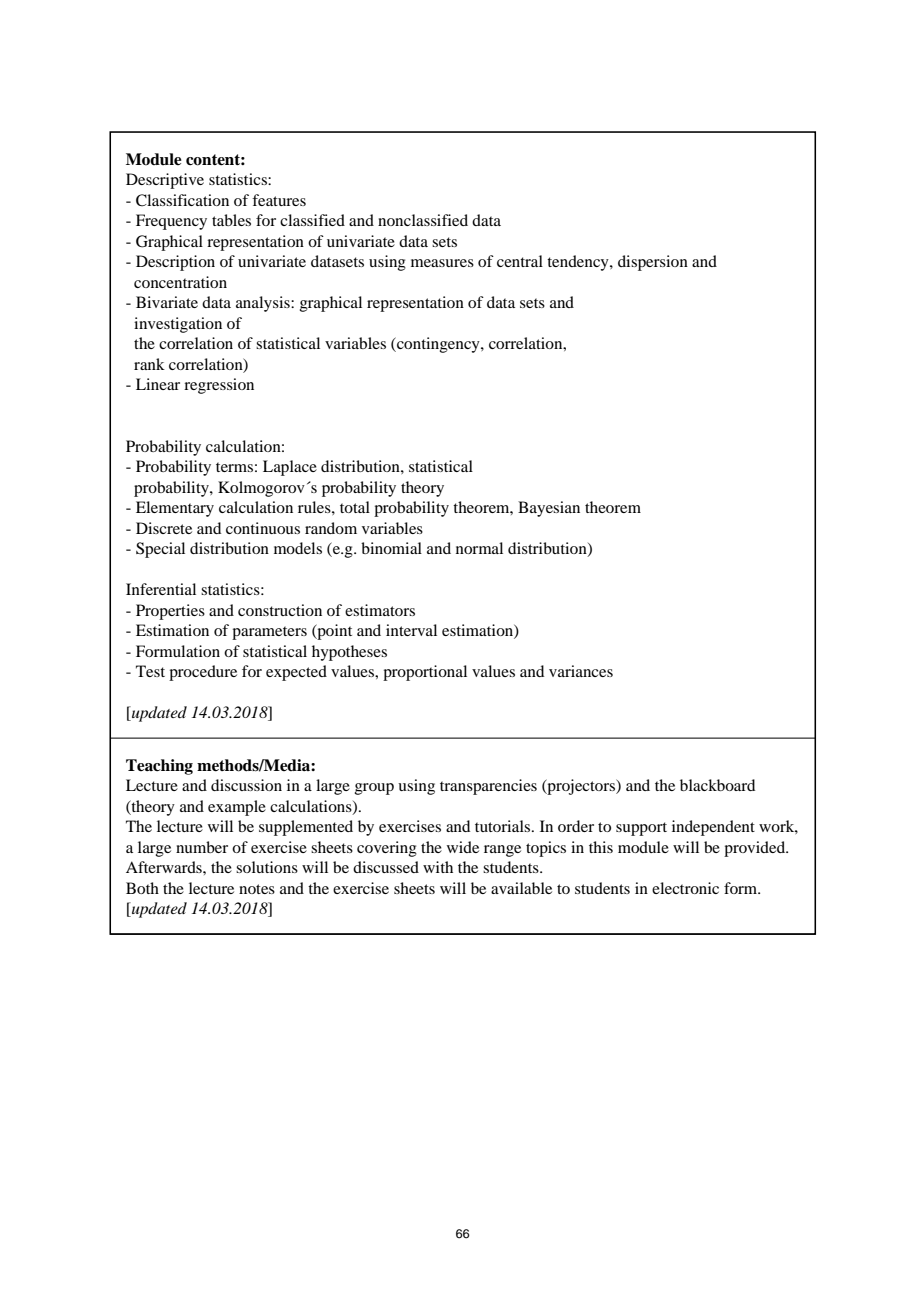  I want to click on proportional, so click(425, 673).
